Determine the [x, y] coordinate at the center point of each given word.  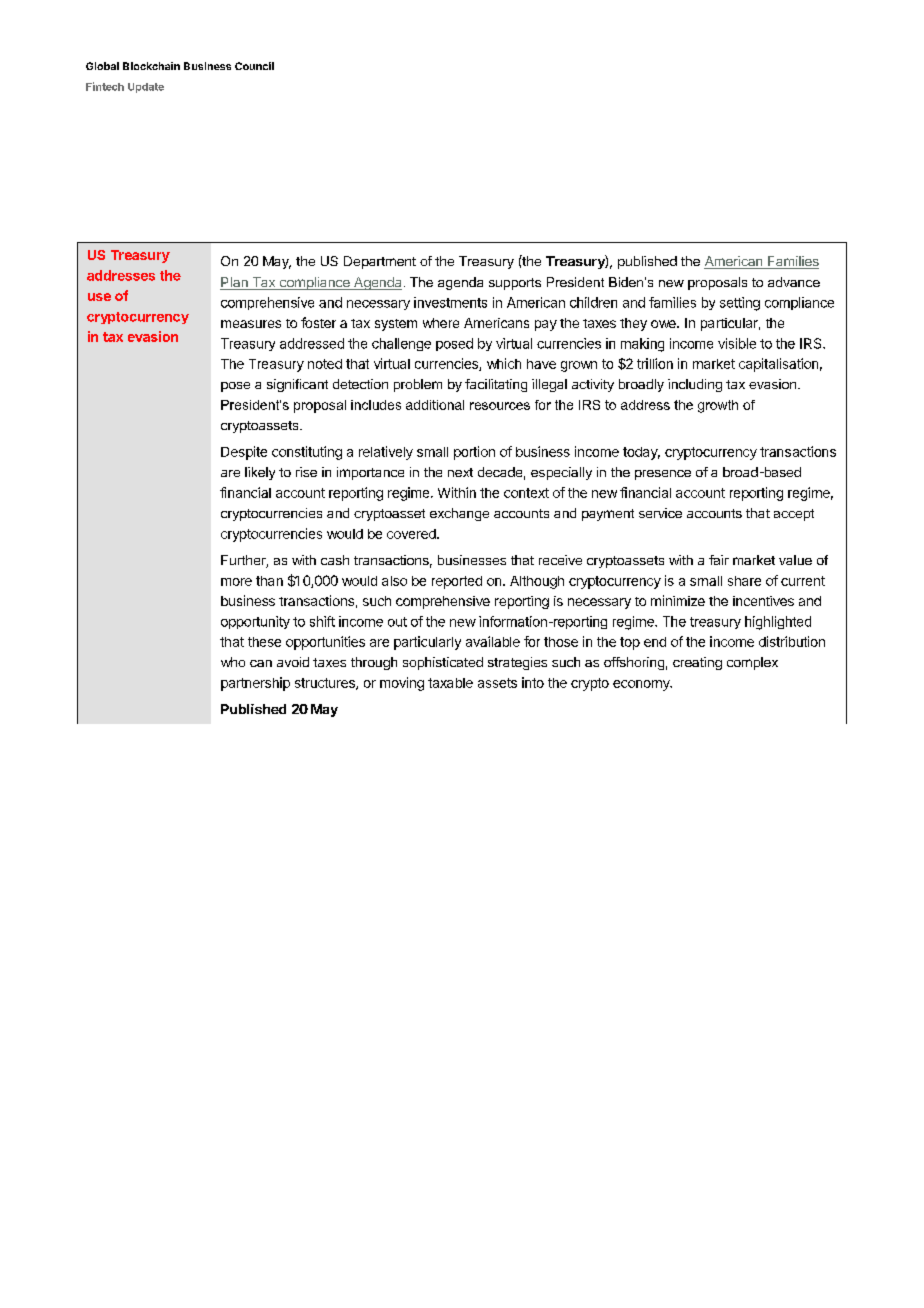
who [233, 662]
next [460, 472]
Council [254, 66]
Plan [235, 283]
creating [697, 663]
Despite [244, 453]
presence [663, 475]
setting [740, 304]
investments [450, 302]
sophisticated [443, 663]
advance [794, 282]
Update [146, 88]
